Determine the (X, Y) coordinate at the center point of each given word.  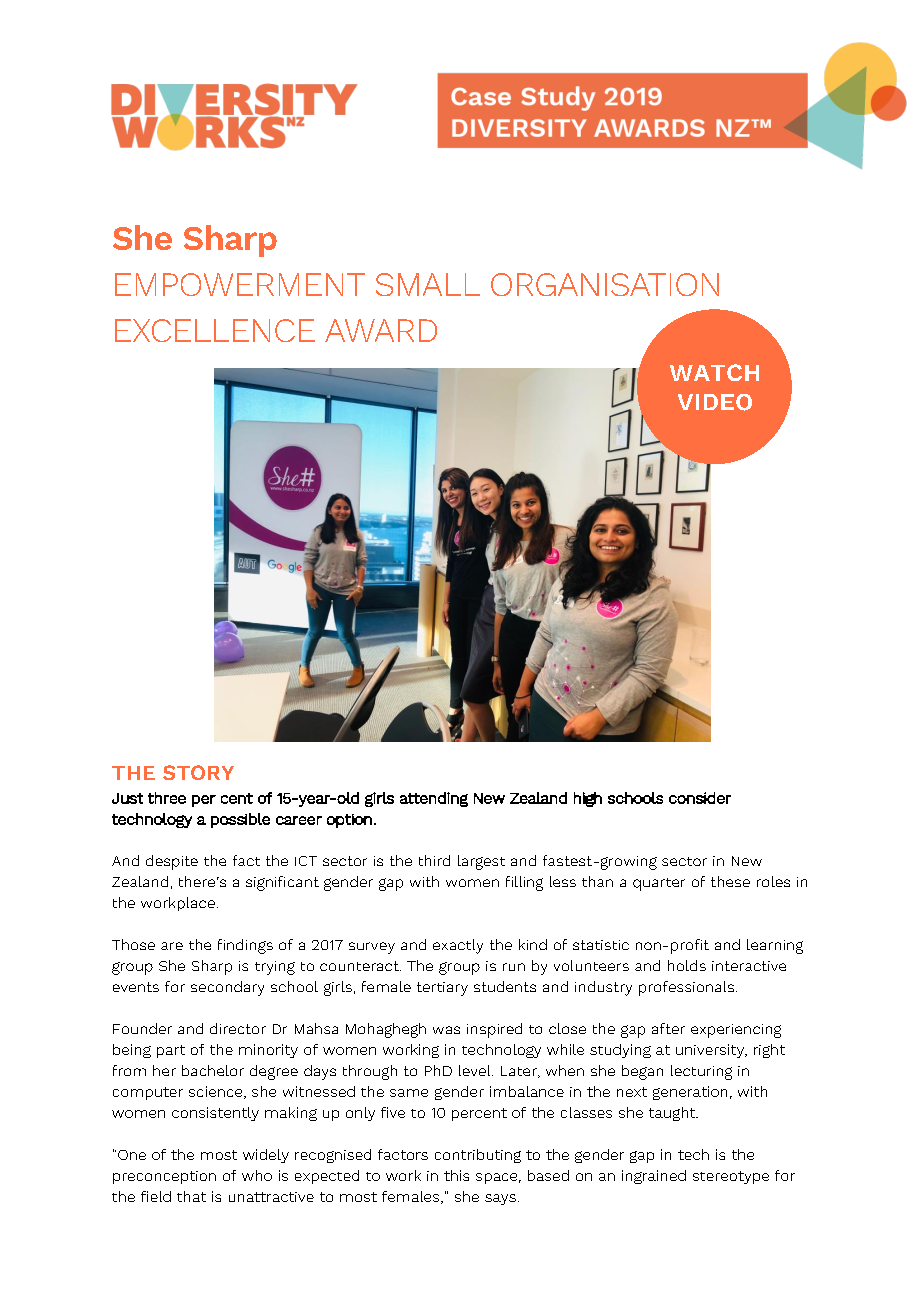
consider (700, 798)
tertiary (442, 989)
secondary (227, 988)
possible (240, 820)
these (730, 881)
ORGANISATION (605, 284)
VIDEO (715, 402)
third (434, 860)
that (191, 1196)
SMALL (428, 284)
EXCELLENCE (215, 330)
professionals (686, 988)
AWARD (381, 330)
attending (434, 799)
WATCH (714, 372)
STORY (198, 772)
